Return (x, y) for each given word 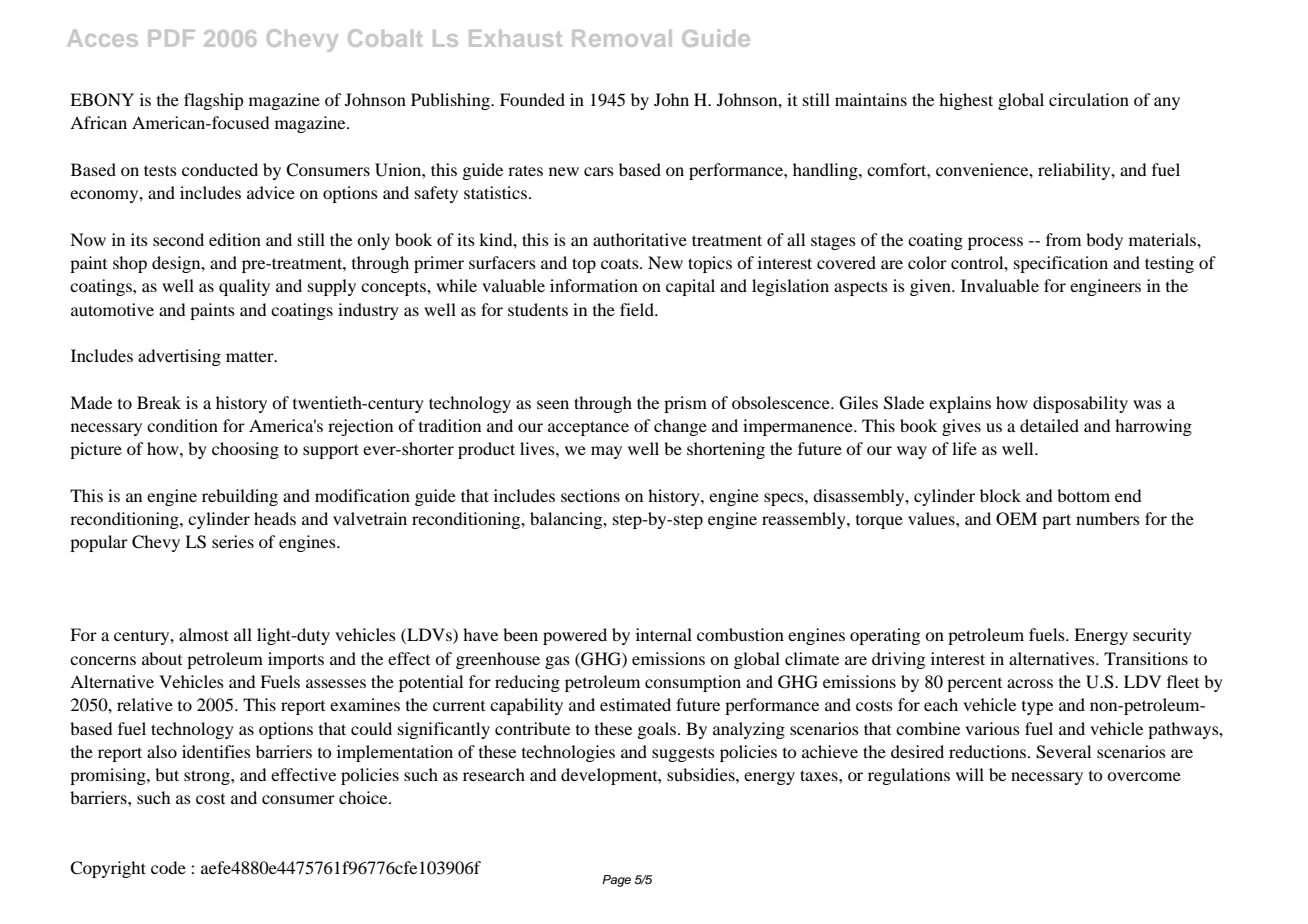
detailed (1049, 425)
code (168, 867)
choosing (245, 450)
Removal (622, 38)
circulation (1089, 99)
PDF (171, 38)
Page (616, 881)
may (606, 452)
